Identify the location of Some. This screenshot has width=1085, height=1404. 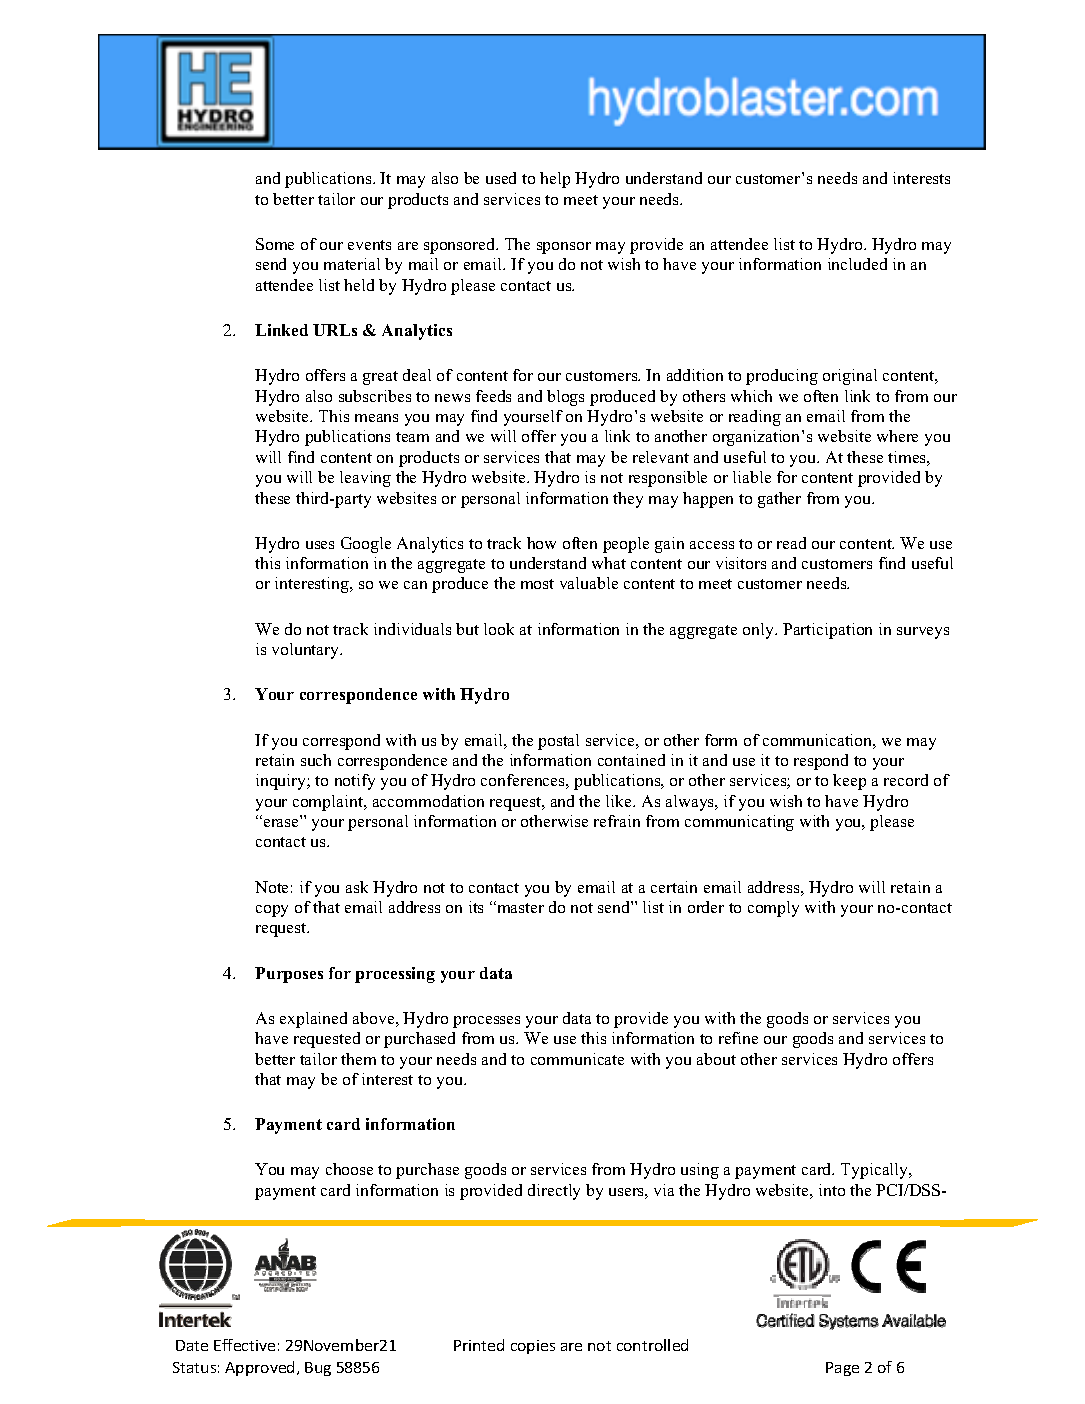
(275, 244).
